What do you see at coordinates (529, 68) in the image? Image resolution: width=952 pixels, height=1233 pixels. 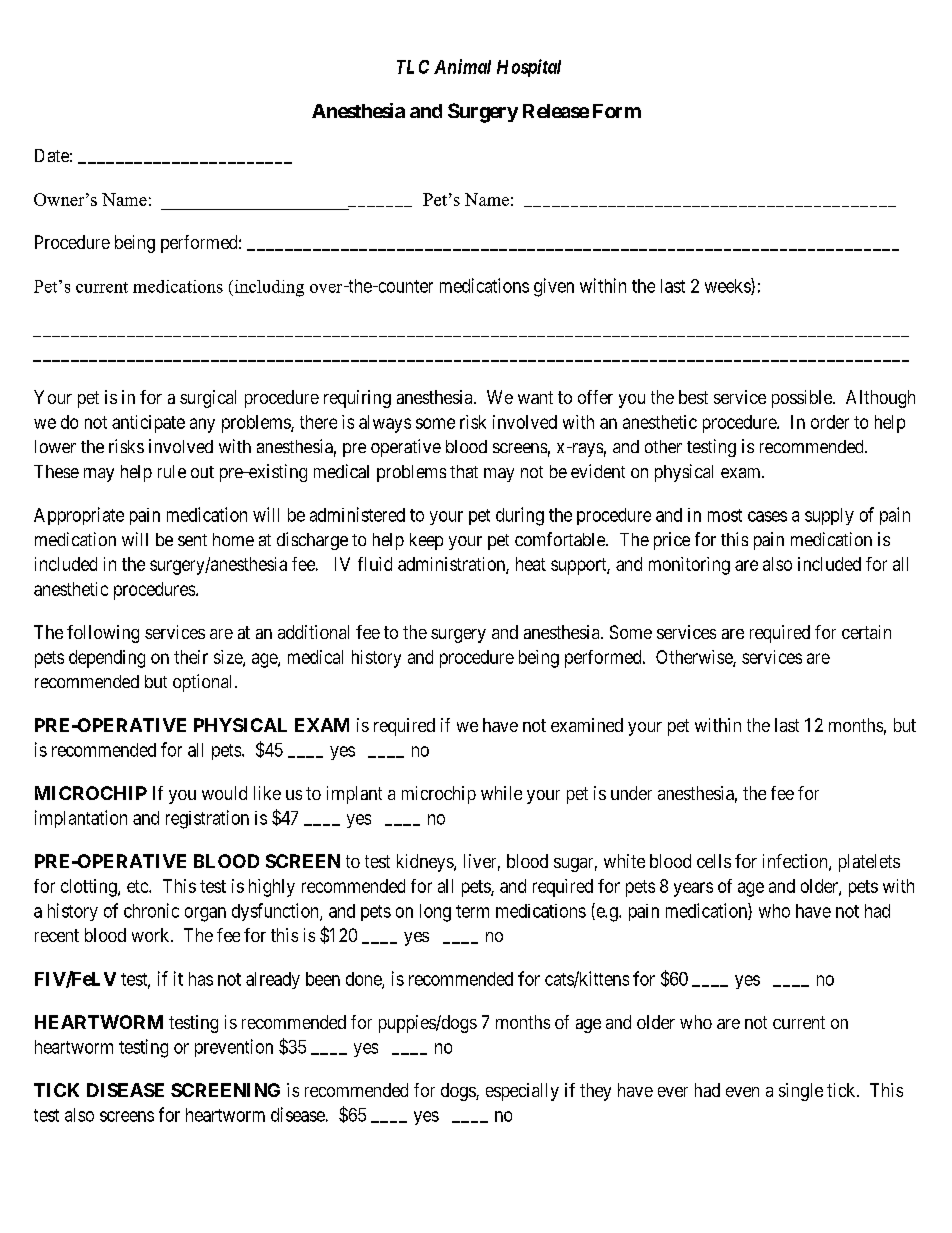 I see `Hospital` at bounding box center [529, 68].
